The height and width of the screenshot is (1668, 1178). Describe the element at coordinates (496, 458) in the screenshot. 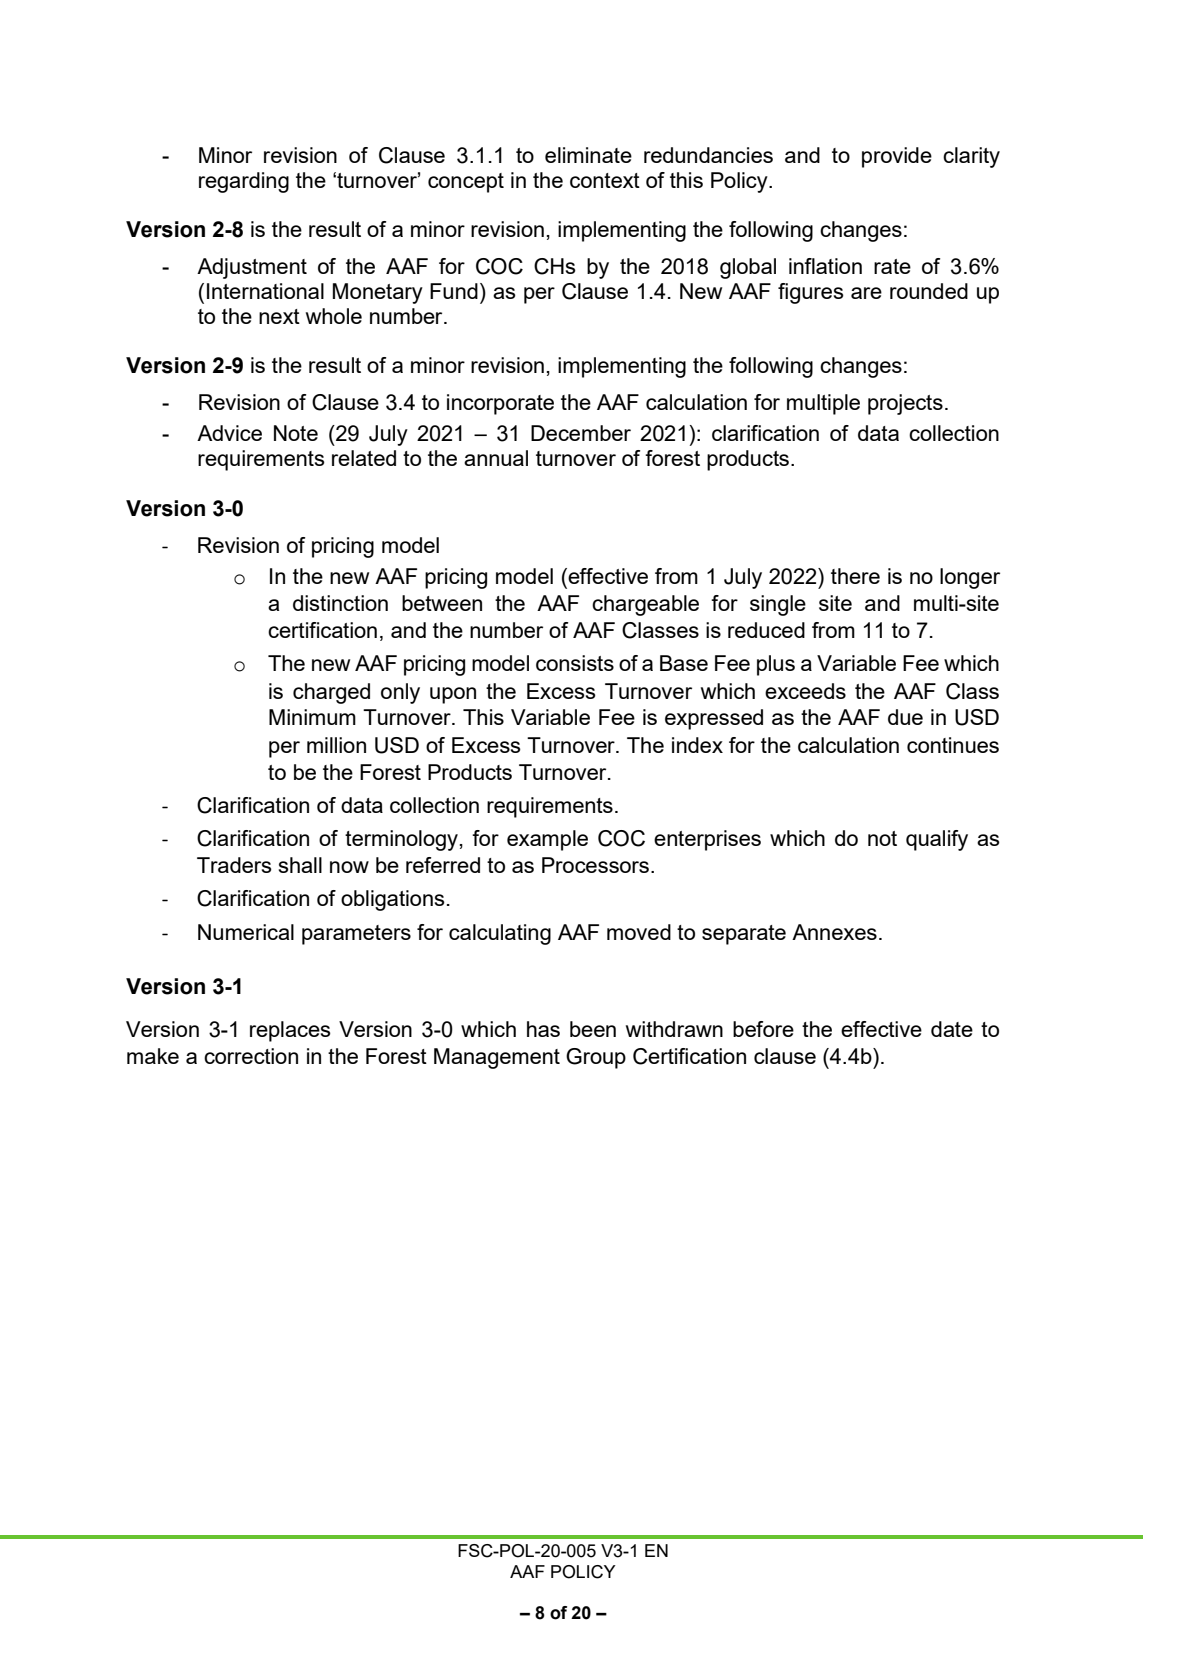

I see `annual` at that location.
